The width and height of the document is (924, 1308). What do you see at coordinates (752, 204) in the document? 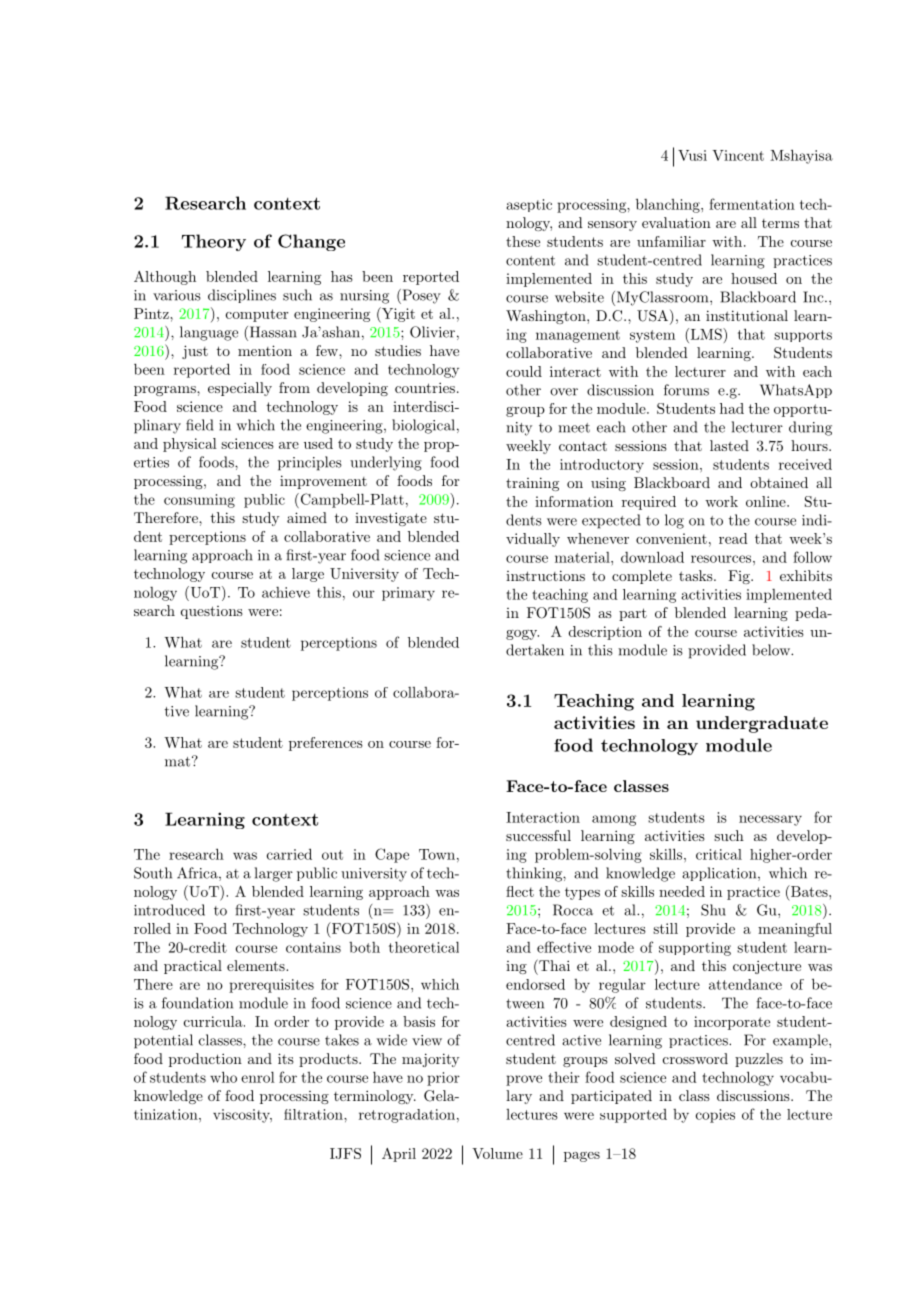
I see `fermentation` at bounding box center [752, 204].
